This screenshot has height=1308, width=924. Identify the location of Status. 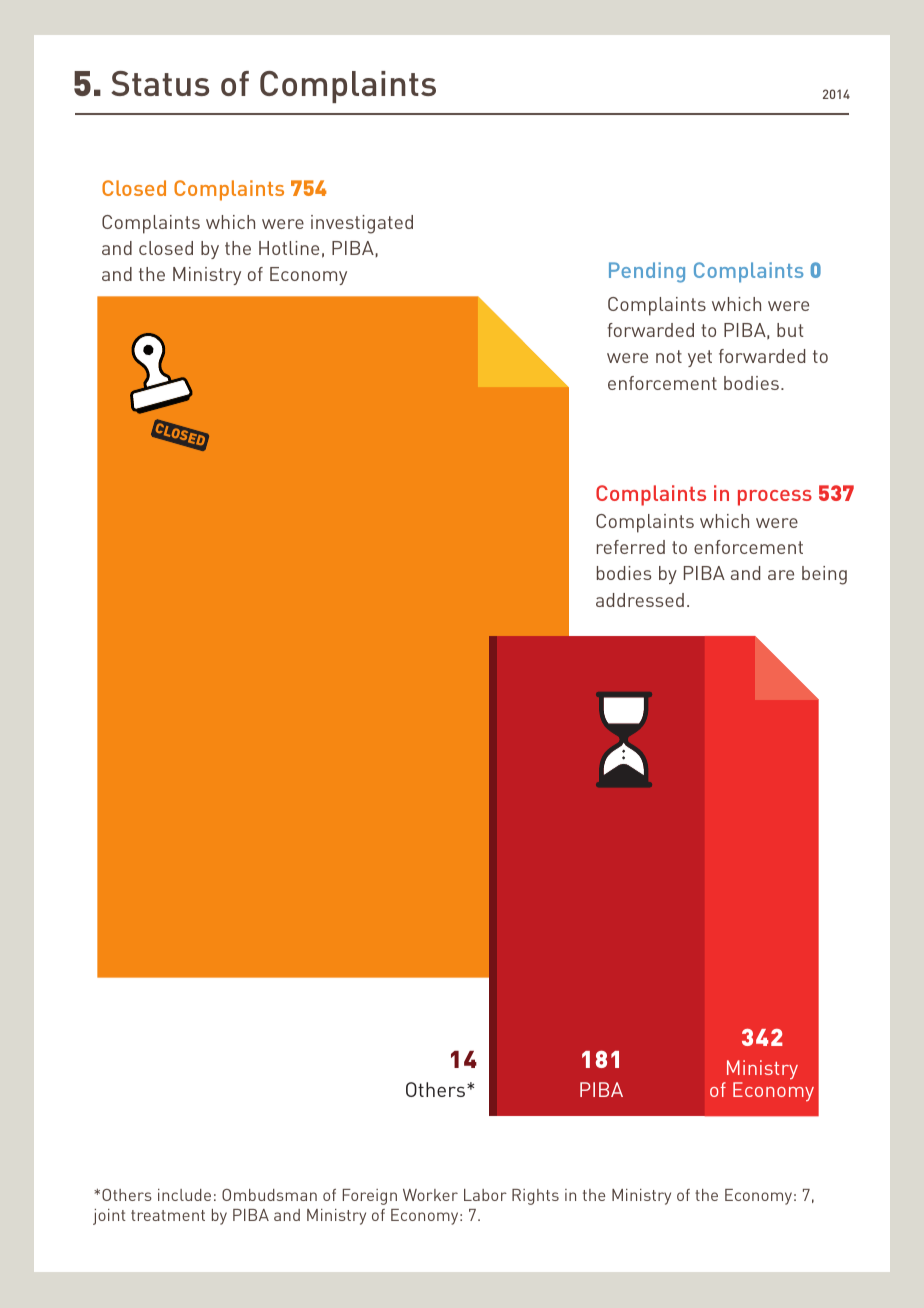
(160, 83).
